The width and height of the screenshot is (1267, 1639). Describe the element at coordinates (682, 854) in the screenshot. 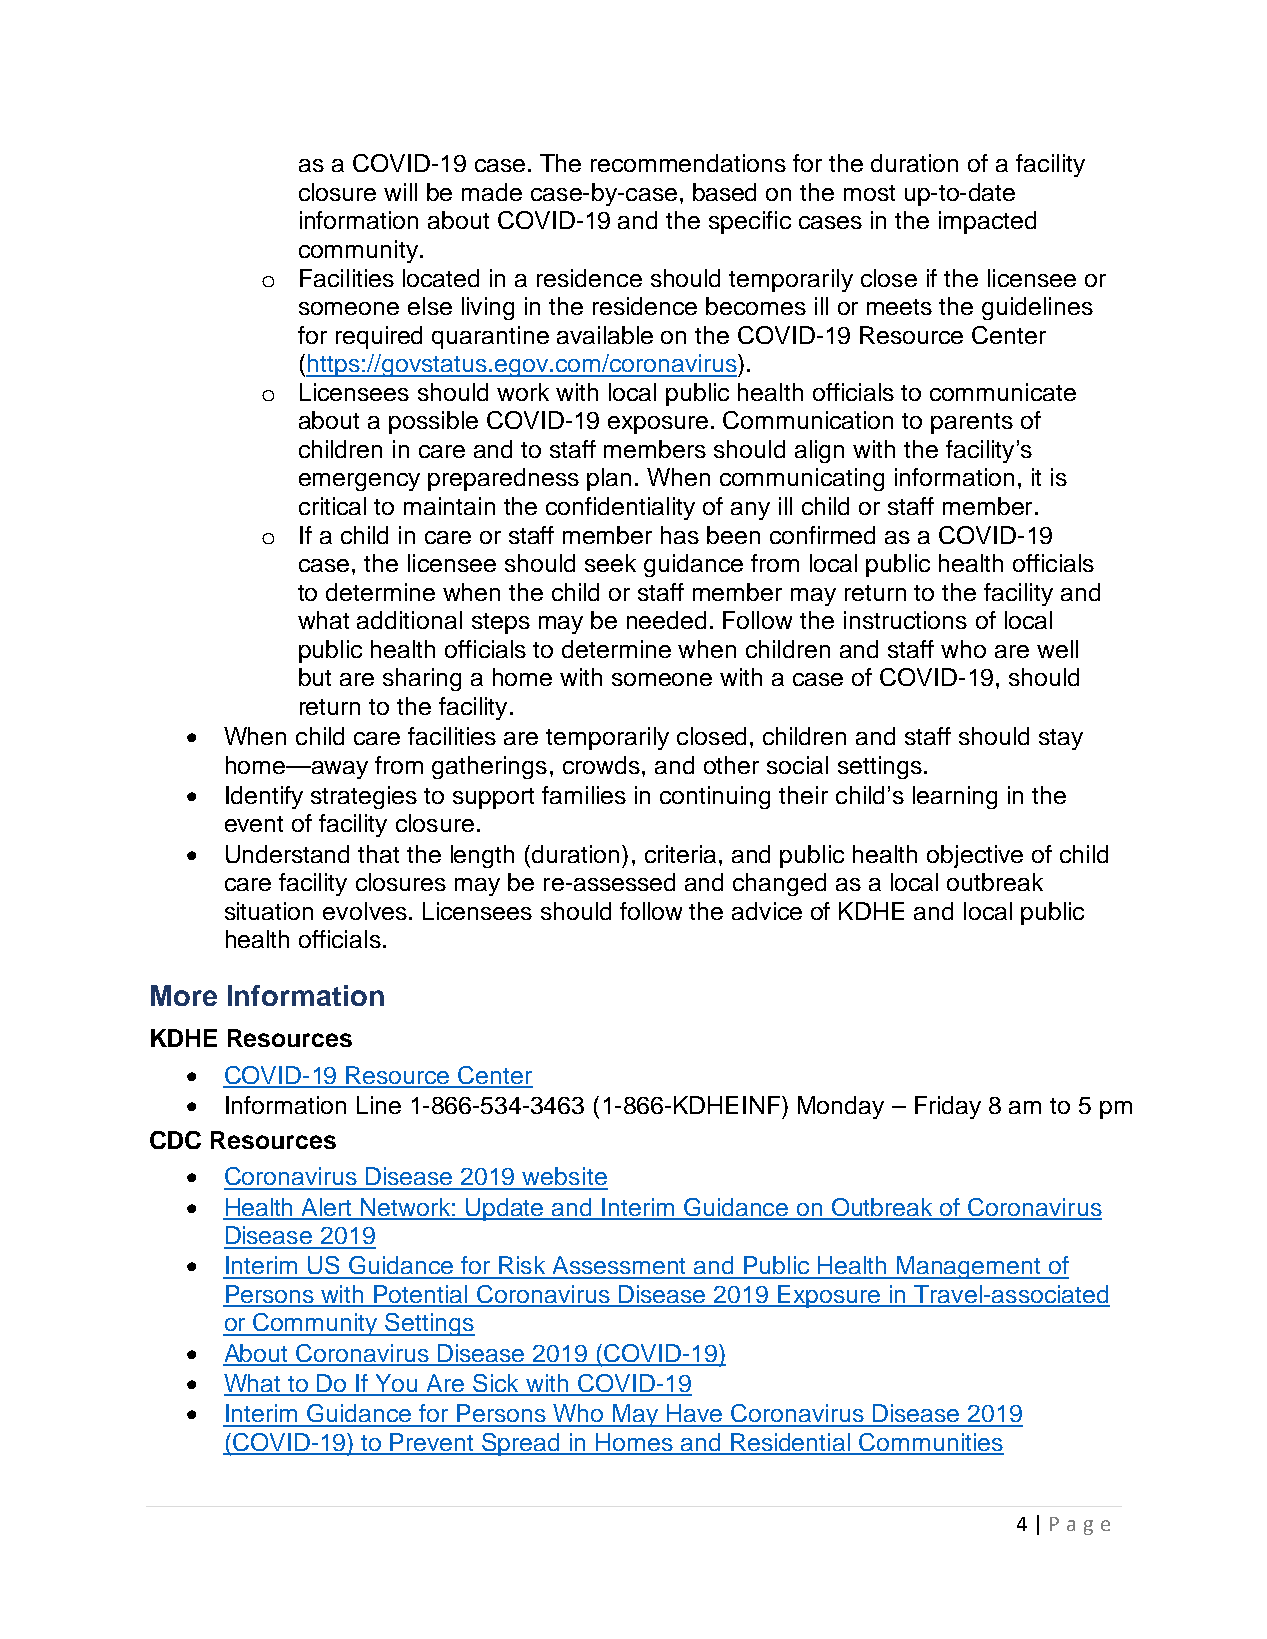

I see `criteria` at that location.
